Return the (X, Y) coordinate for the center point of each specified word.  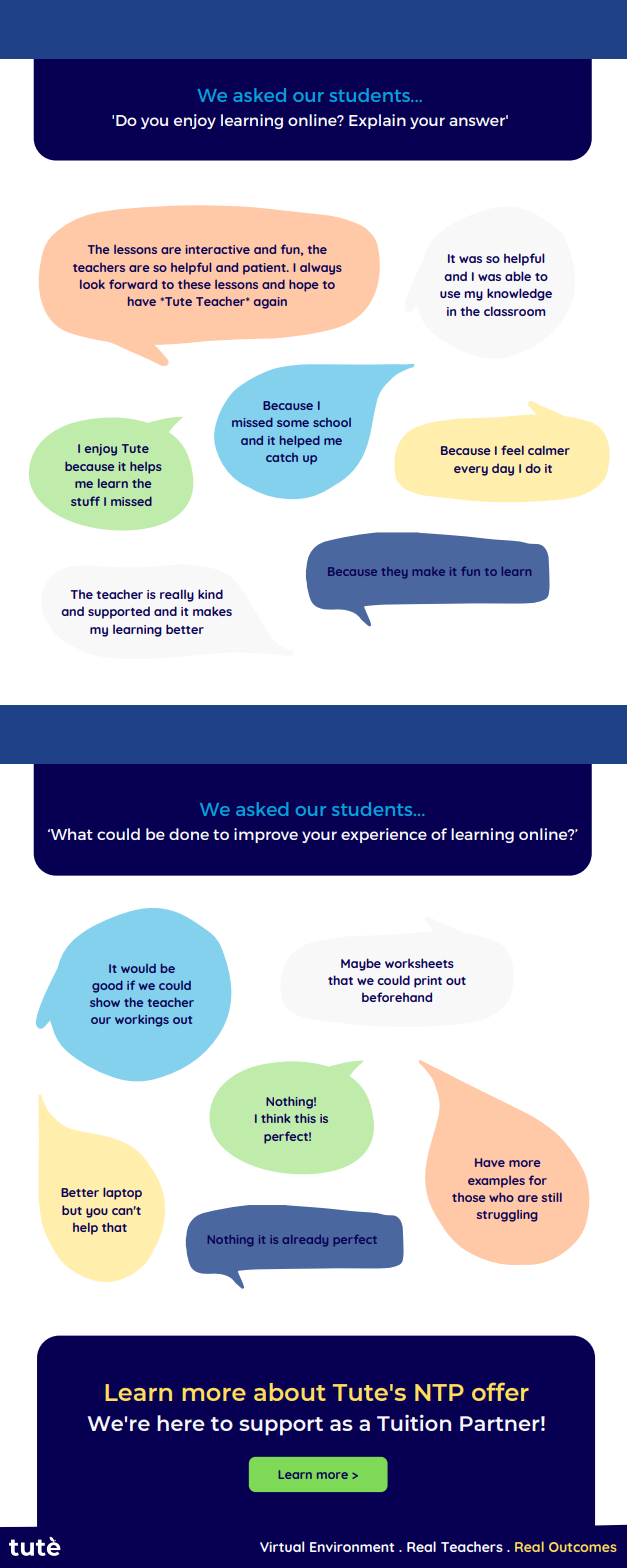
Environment (352, 1547)
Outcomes (583, 1547)
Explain (377, 121)
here (181, 1423)
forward (133, 284)
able (518, 276)
